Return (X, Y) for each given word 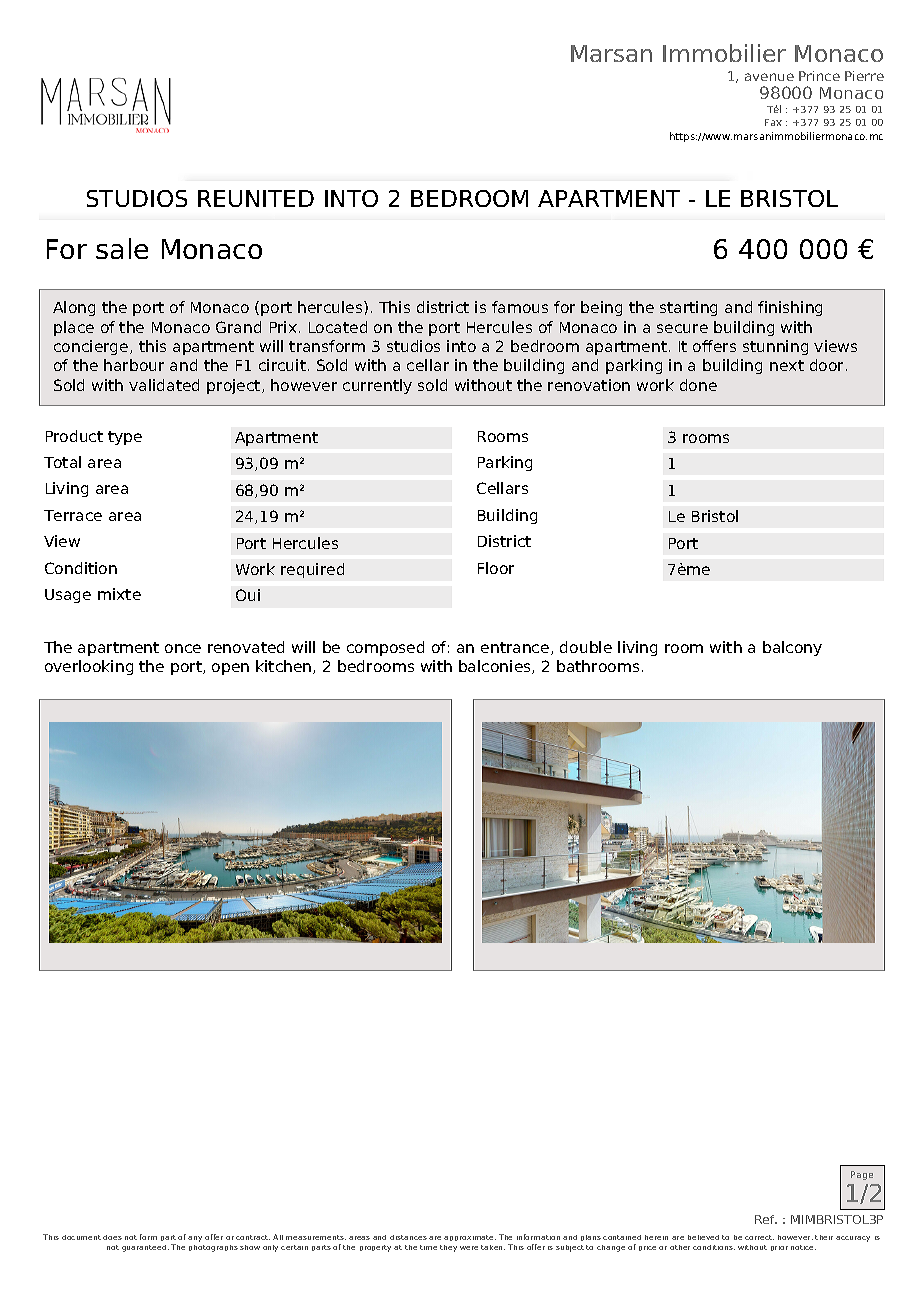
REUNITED (256, 198)
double (586, 647)
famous (520, 307)
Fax (773, 122)
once (183, 648)
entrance (516, 648)
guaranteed (145, 1248)
